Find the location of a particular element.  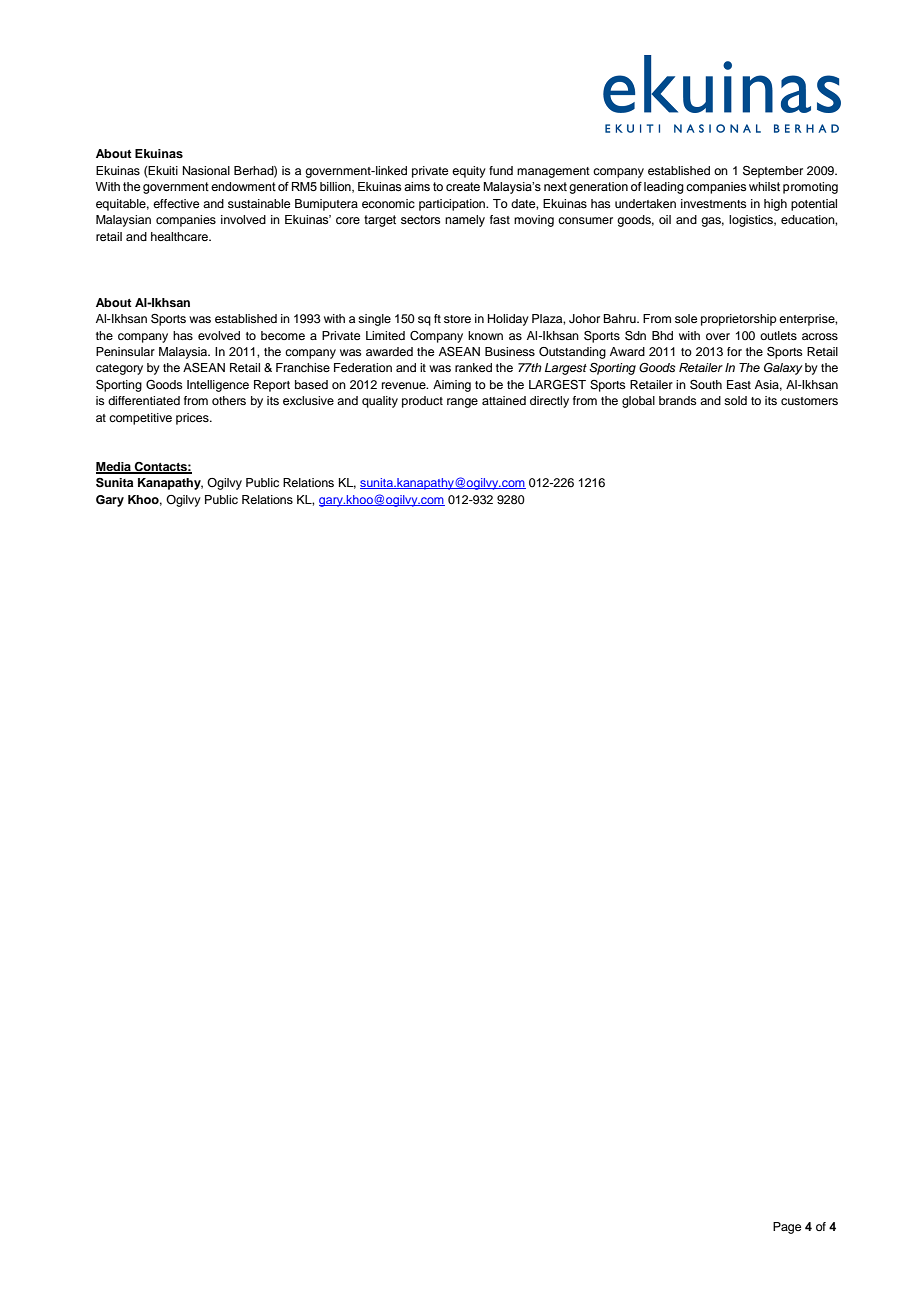

prices is located at coordinates (193, 419).
